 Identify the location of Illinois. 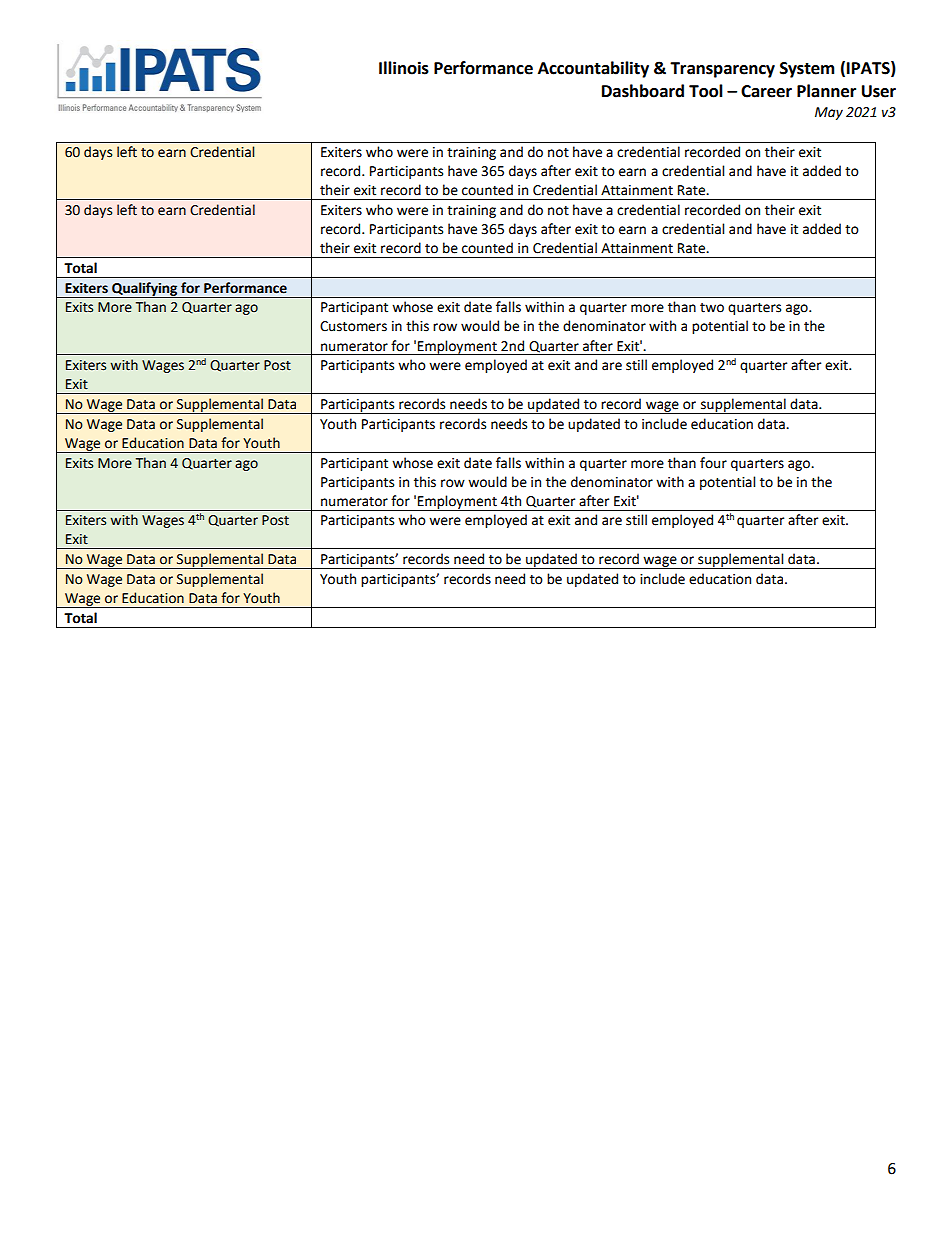
(404, 68).
